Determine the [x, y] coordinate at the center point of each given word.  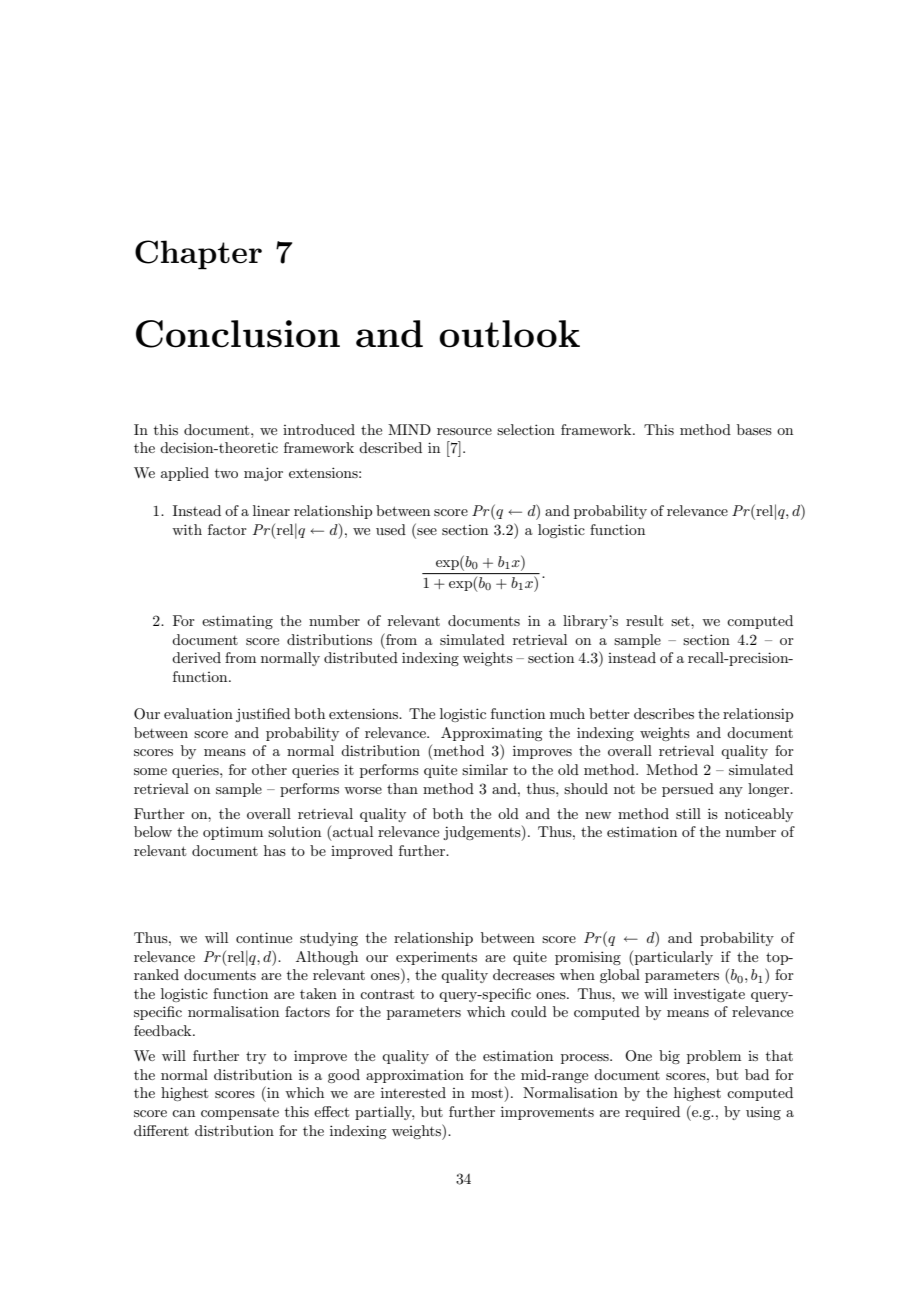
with [187, 529]
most [487, 1093]
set [681, 621]
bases [754, 429]
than [402, 788]
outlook [509, 334]
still [688, 813]
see [427, 531]
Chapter [198, 255]
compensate [240, 1114]
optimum [233, 833]
